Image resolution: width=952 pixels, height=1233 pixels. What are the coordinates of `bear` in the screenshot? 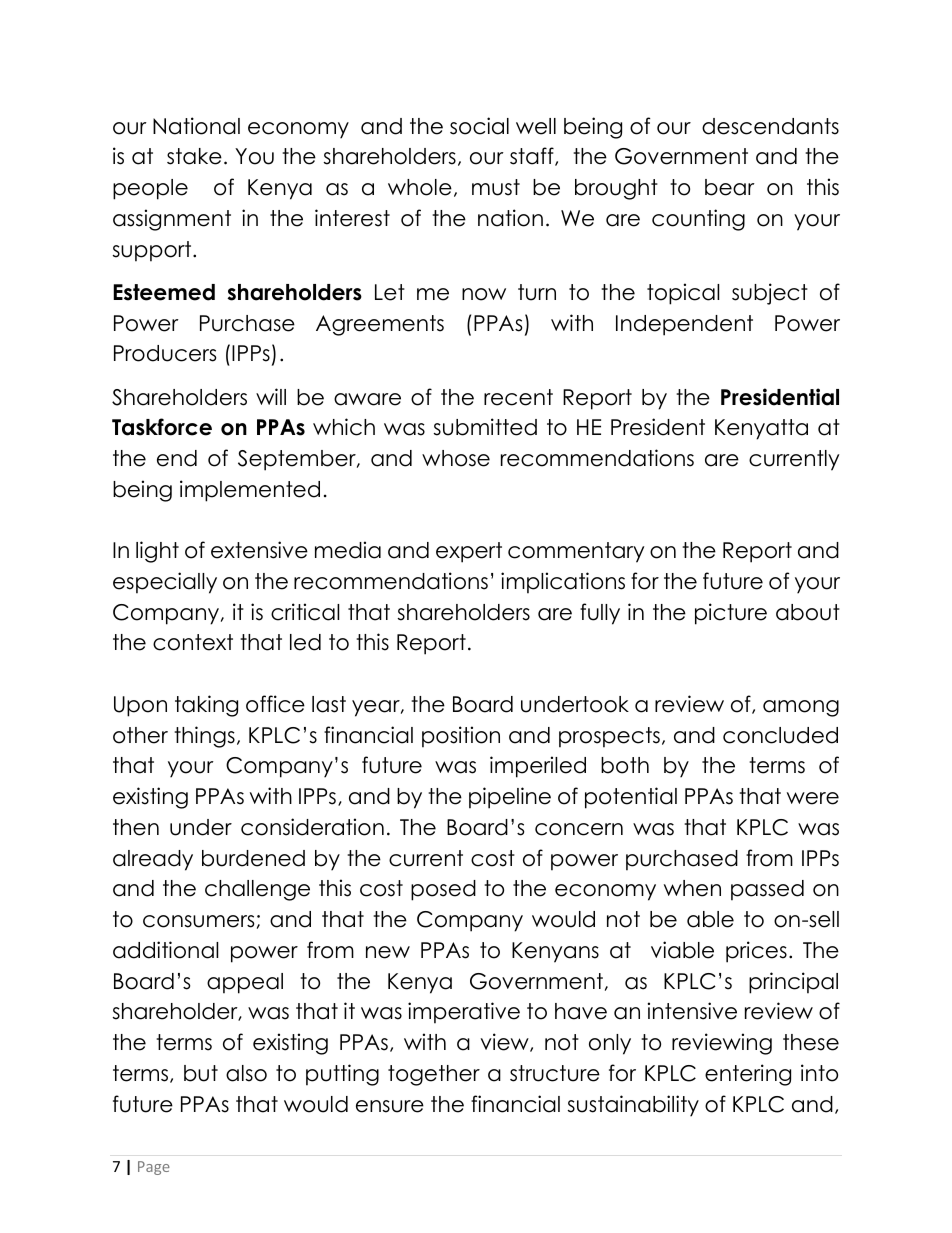 It's located at (730, 187).
